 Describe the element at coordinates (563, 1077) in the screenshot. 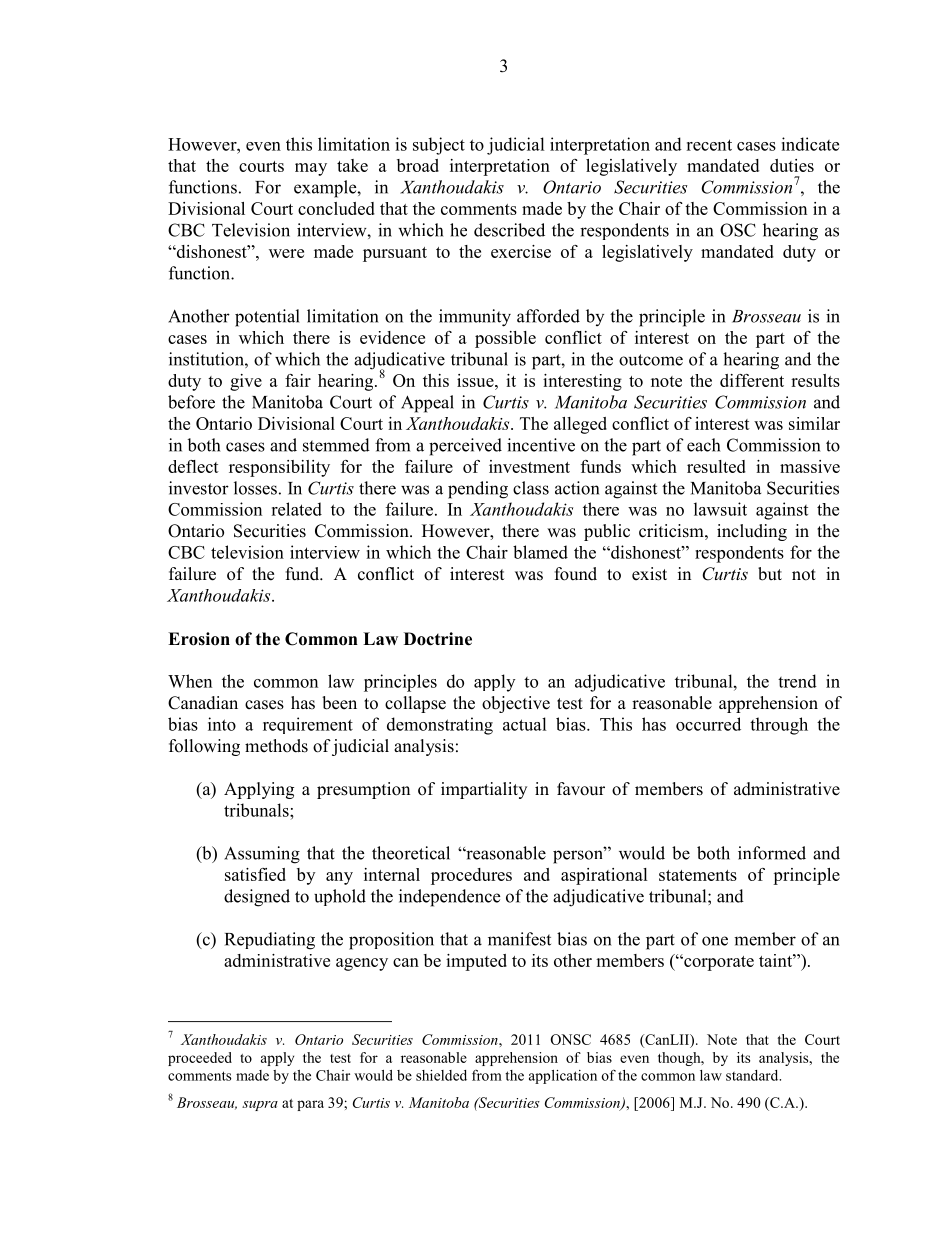

I see `application` at that location.
